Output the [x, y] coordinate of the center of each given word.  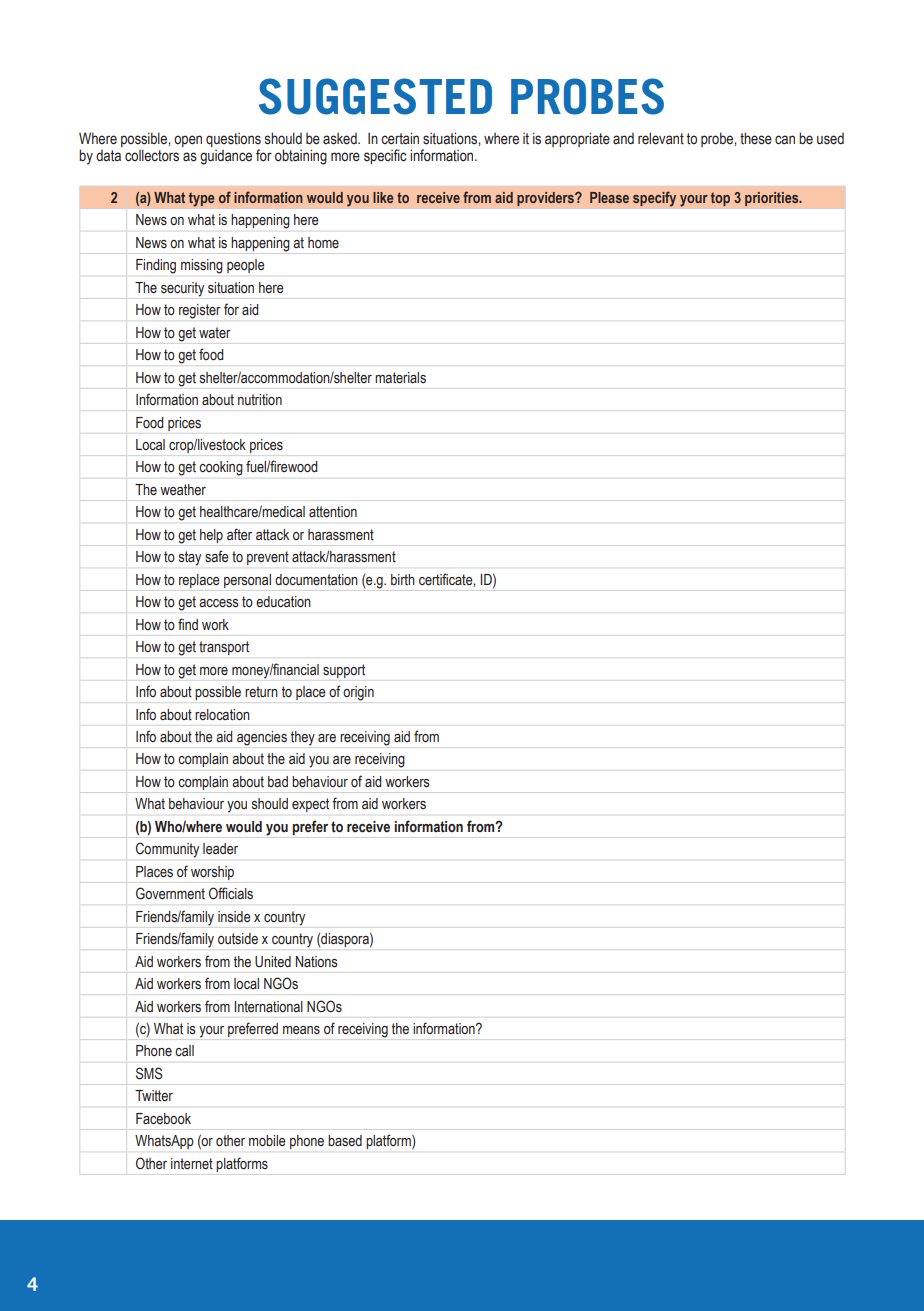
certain [400, 138]
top [720, 199]
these [756, 138]
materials [400, 378]
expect [310, 805]
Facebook [163, 1118]
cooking [221, 468]
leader [220, 849]
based [345, 1140]
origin [358, 693]
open [188, 141]
